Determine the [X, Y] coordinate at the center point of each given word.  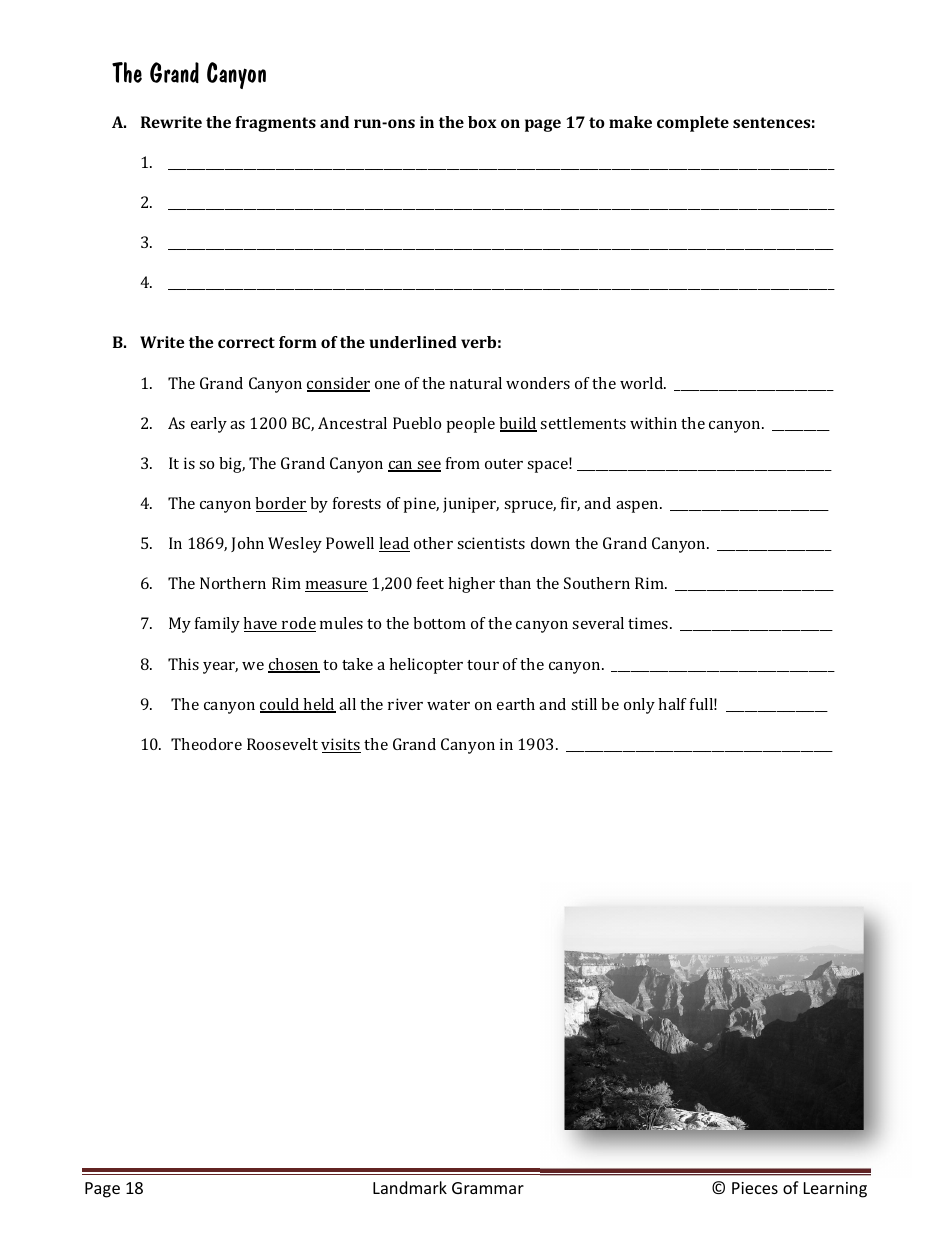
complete [693, 124]
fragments [275, 124]
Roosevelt [282, 744]
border [281, 504]
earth [516, 704]
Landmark [410, 1187]
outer [504, 464]
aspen [638, 507]
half [672, 704]
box [482, 122]
